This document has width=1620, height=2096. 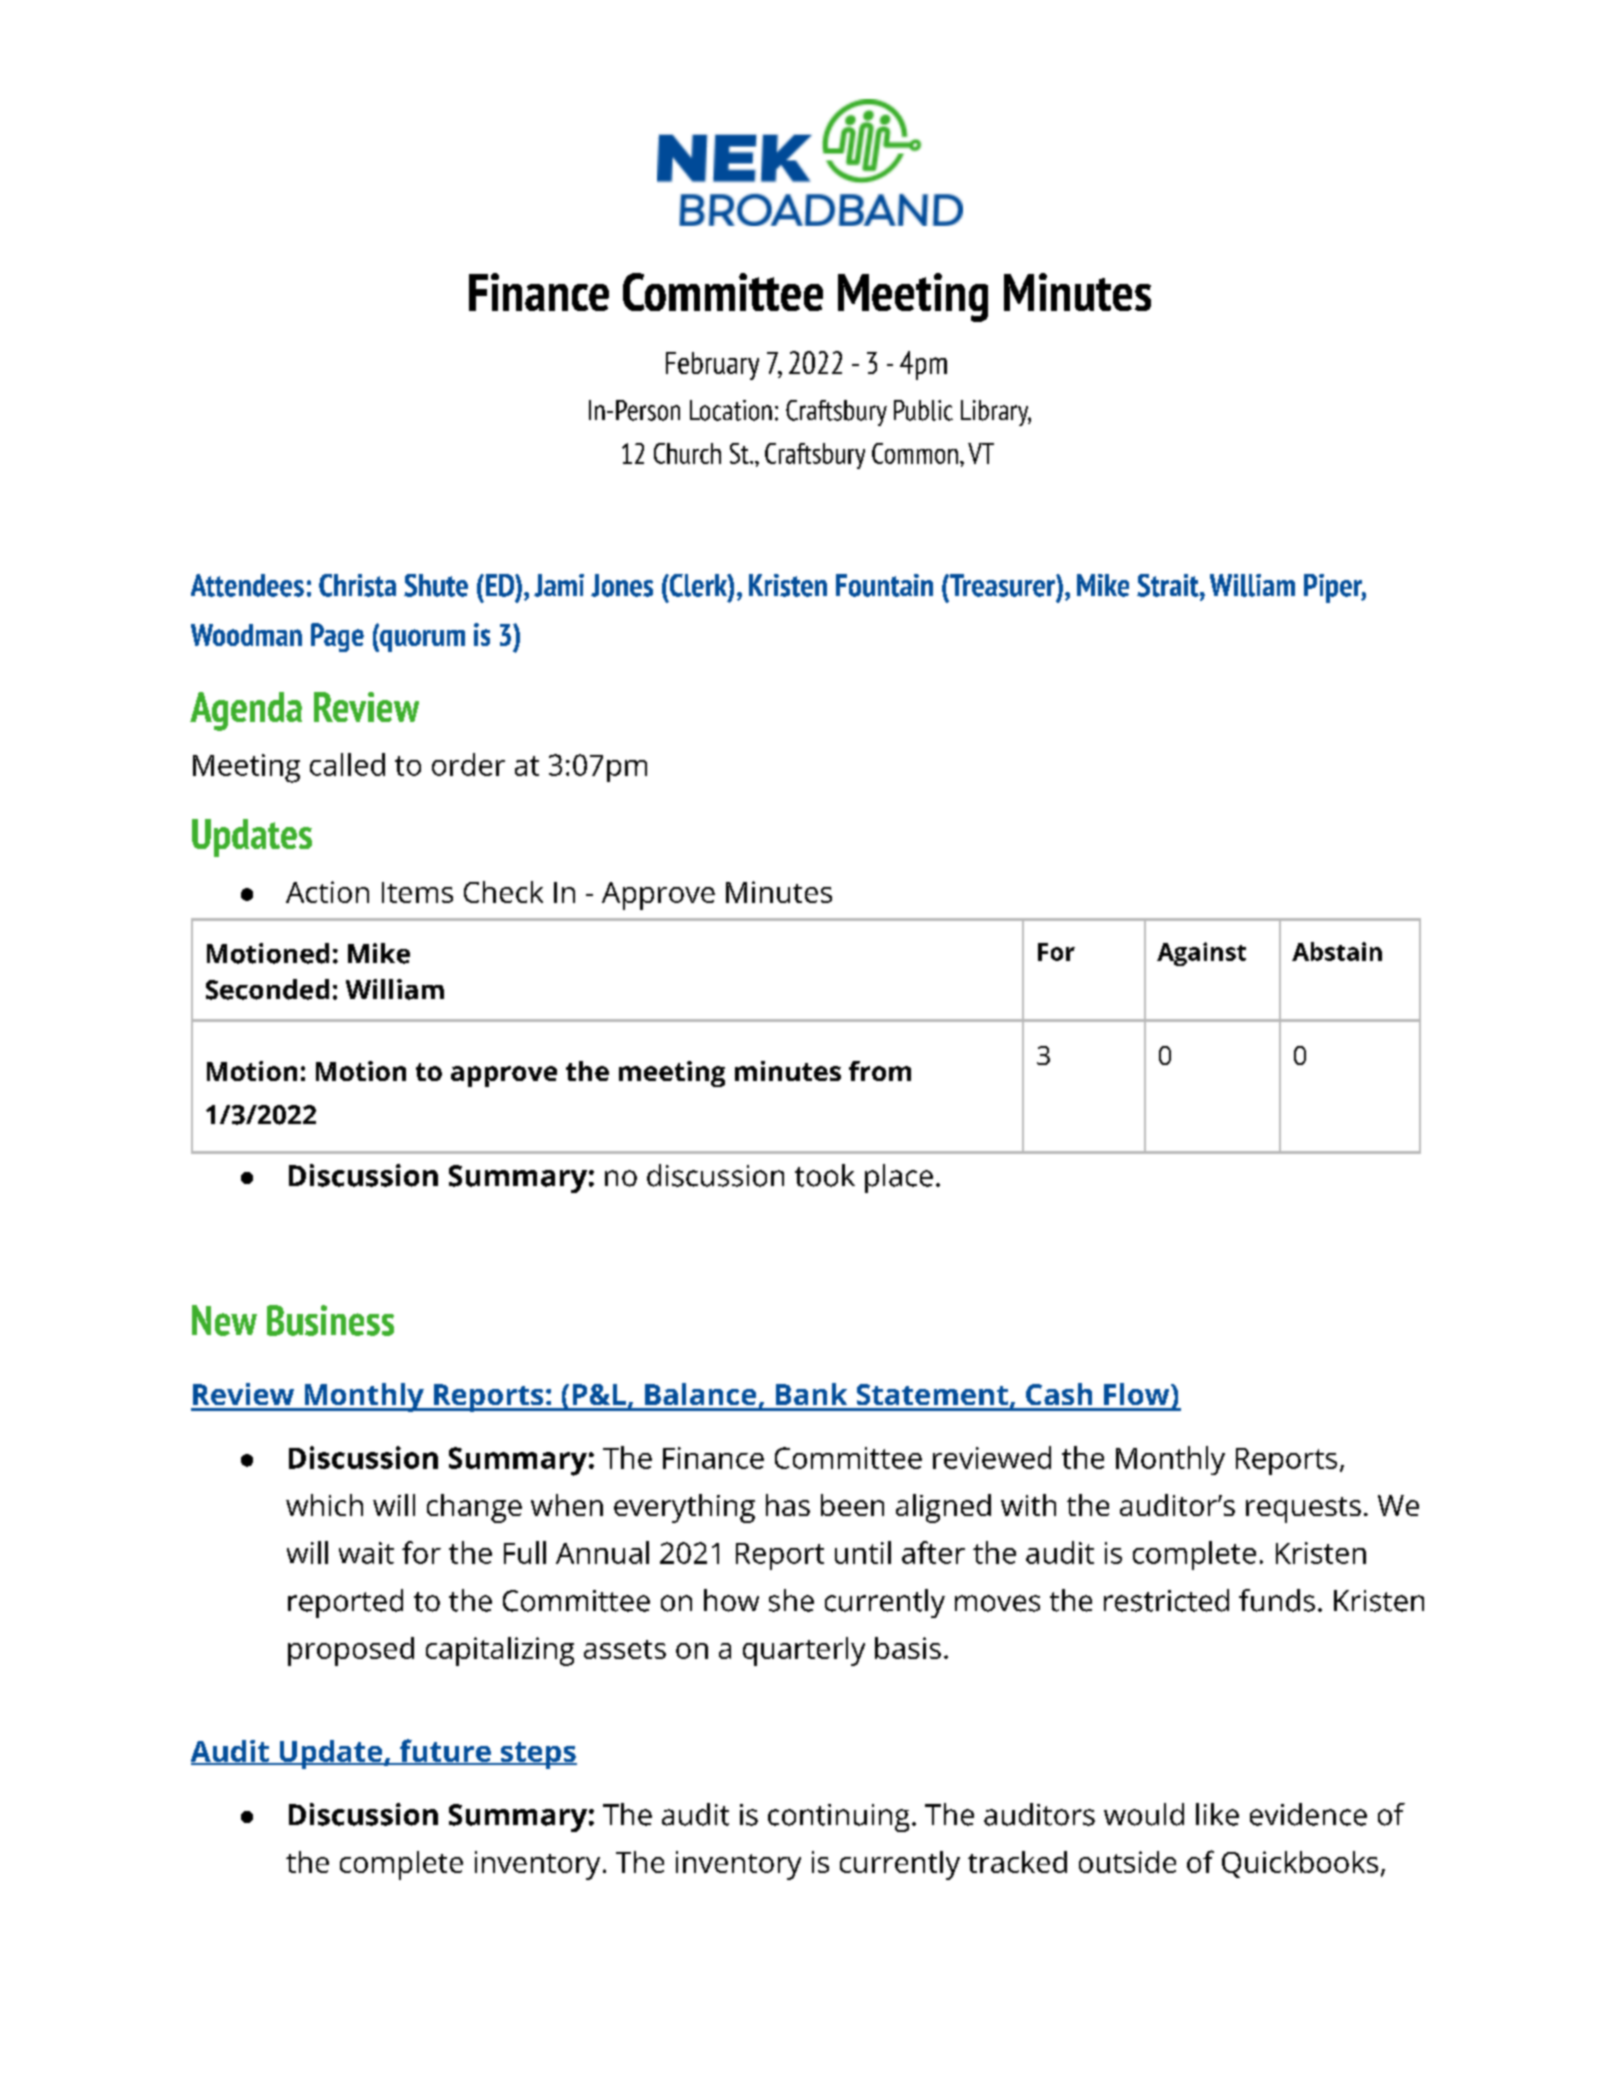 What do you see at coordinates (1201, 954) in the document?
I see `Against` at bounding box center [1201, 954].
